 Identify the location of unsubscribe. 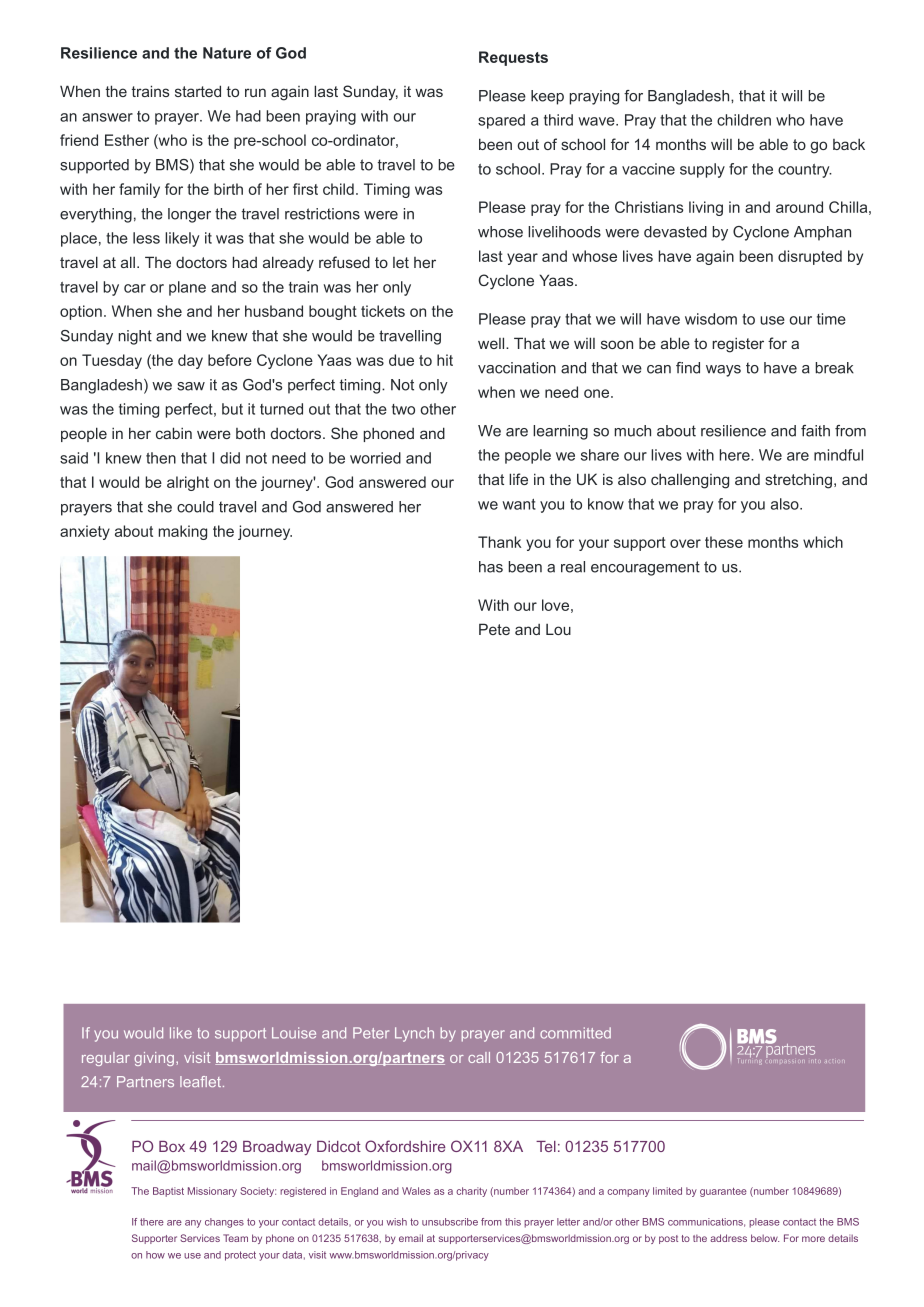
(450, 1222).
